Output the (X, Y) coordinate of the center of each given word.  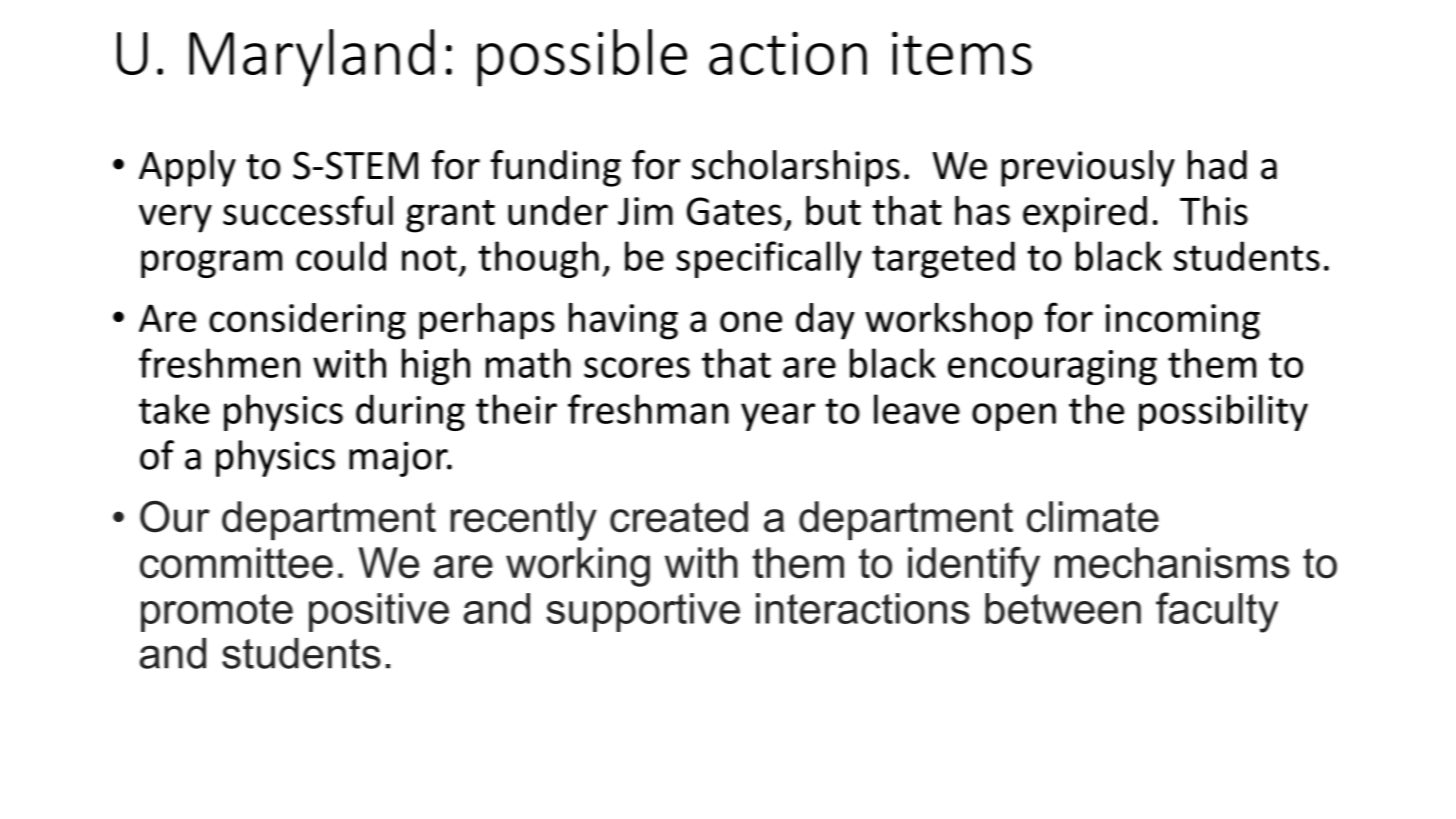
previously (1088, 168)
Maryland (312, 58)
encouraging (1052, 367)
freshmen (219, 363)
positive (379, 612)
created (679, 517)
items (962, 53)
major (399, 459)
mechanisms (1172, 563)
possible (582, 58)
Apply (187, 168)
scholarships (796, 168)
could (341, 256)
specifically (769, 259)
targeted (943, 259)
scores (637, 367)
